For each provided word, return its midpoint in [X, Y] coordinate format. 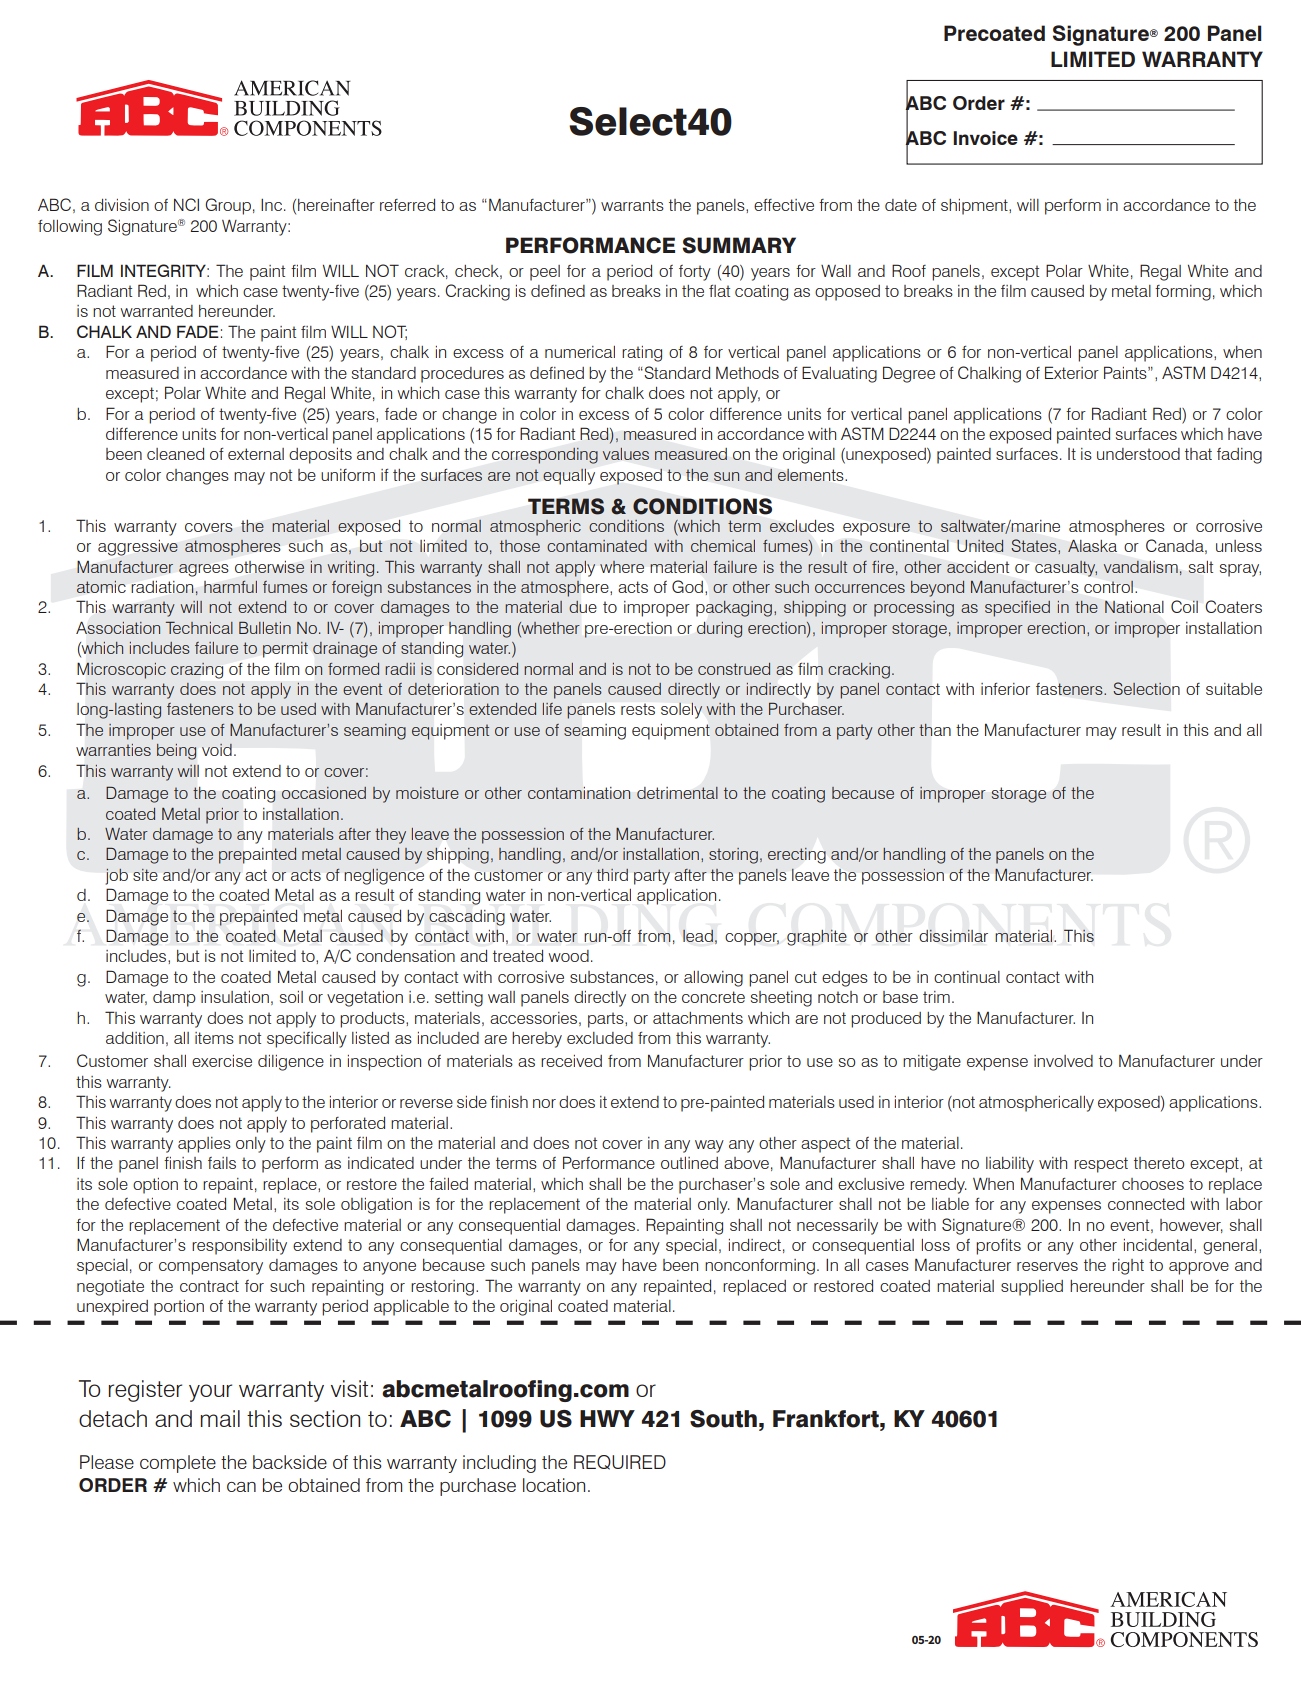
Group [228, 206]
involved [1063, 1061]
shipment [975, 207]
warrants [632, 205]
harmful [230, 587]
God [687, 586]
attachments [698, 1018]
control [1108, 587]
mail [220, 1418]
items [214, 1038]
